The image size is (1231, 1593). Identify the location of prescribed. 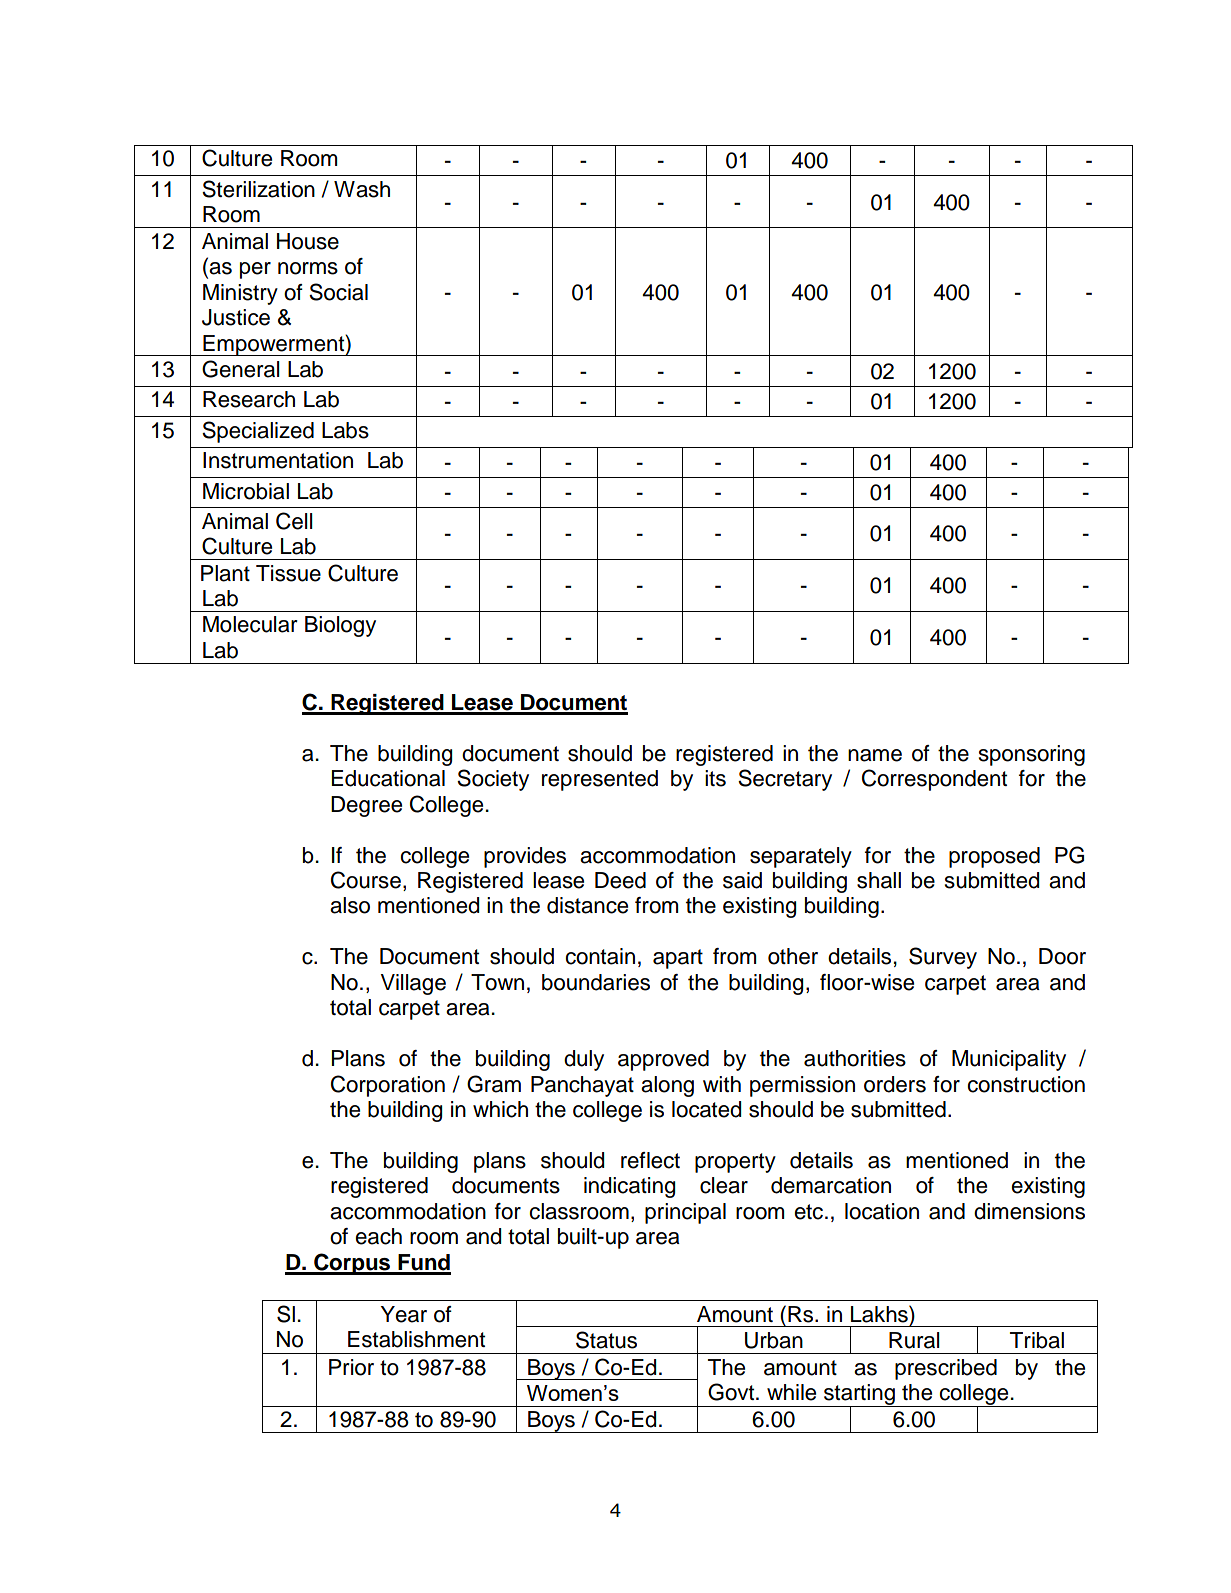
(946, 1369).
